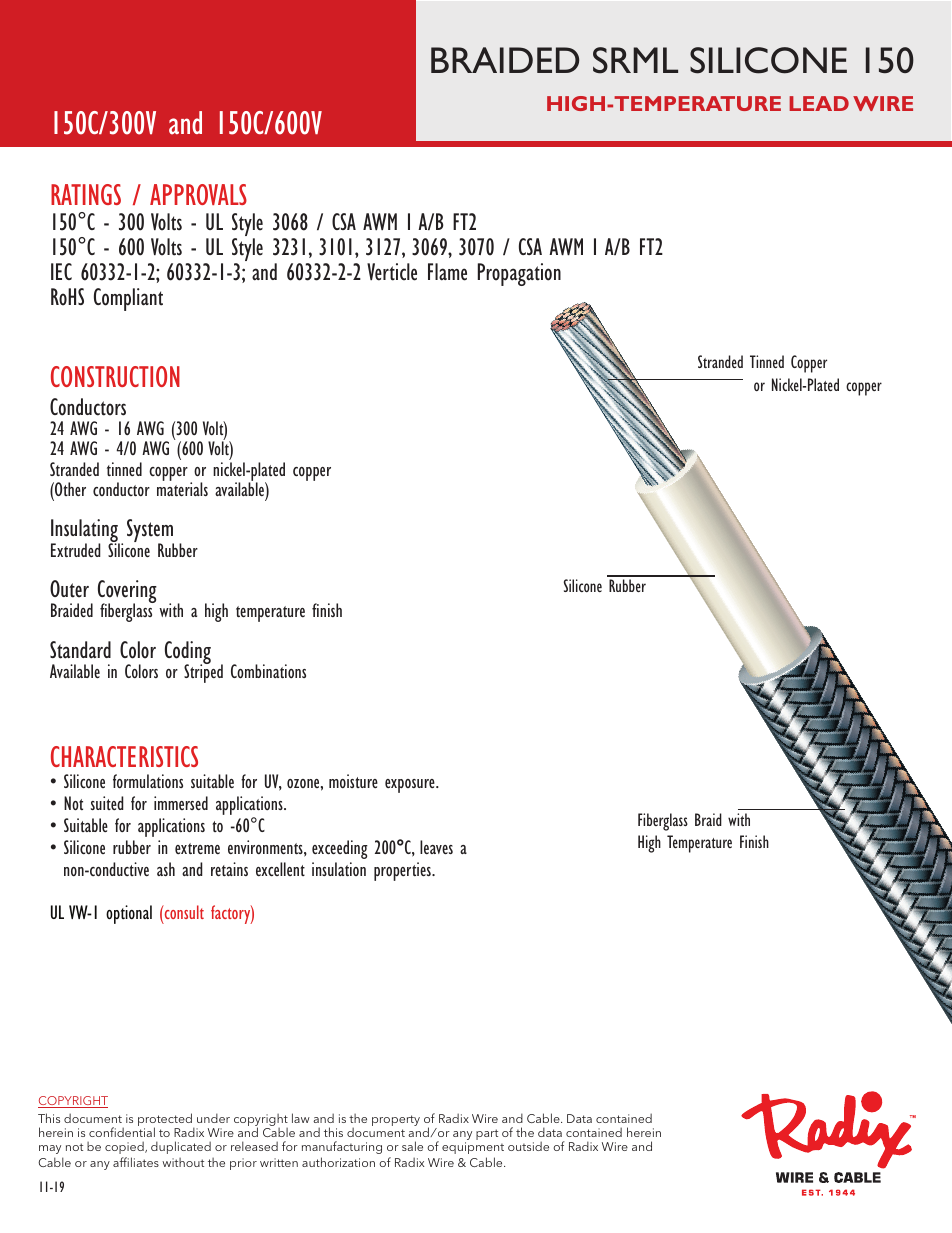 The height and width of the page is (1233, 952). I want to click on Coding, so click(188, 654).
